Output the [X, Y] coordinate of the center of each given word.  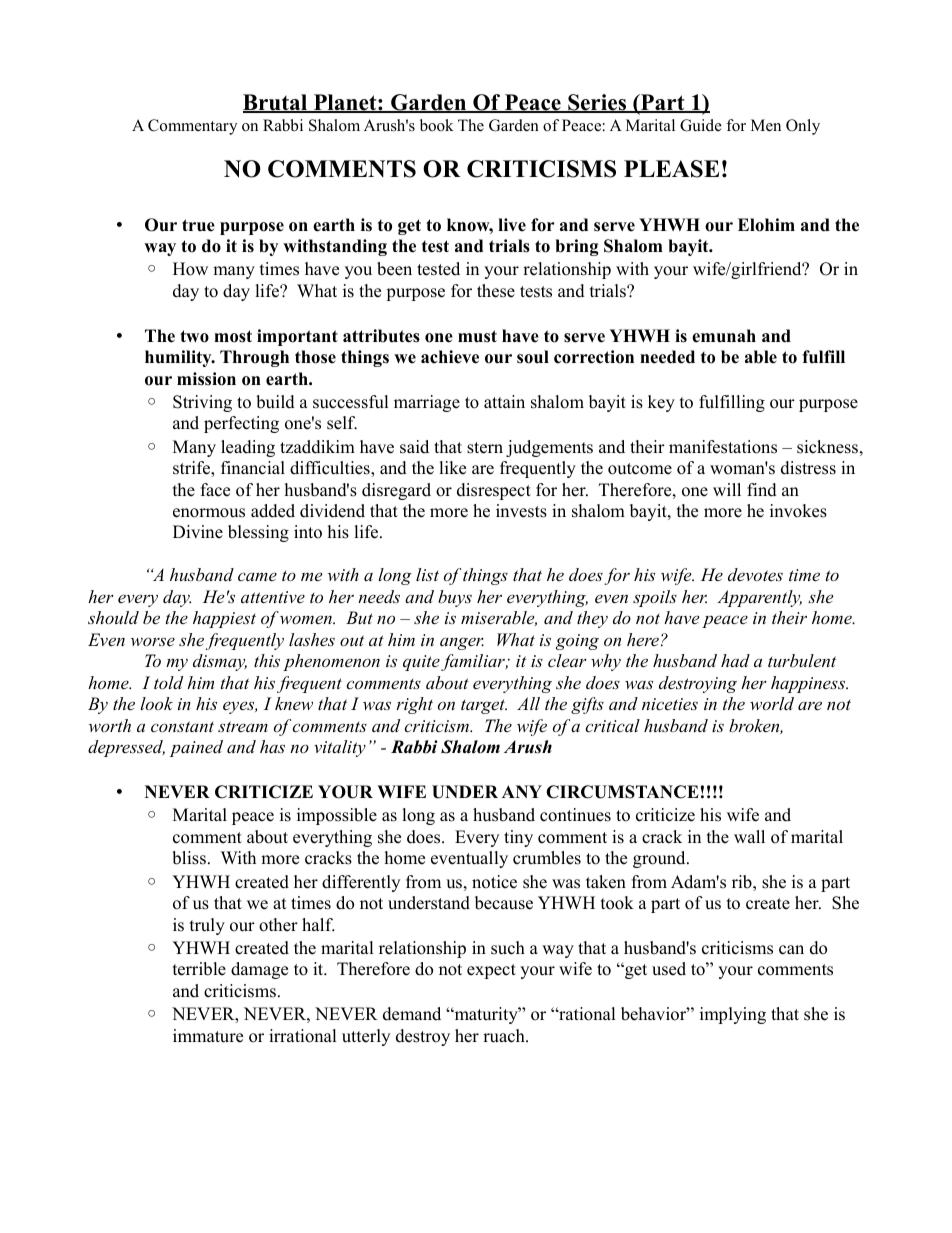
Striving [202, 403]
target [484, 706]
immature [208, 1036]
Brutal [276, 103]
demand [412, 1014]
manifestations [723, 447]
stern [485, 448]
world [772, 703]
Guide [701, 125]
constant [182, 726]
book [437, 125]
